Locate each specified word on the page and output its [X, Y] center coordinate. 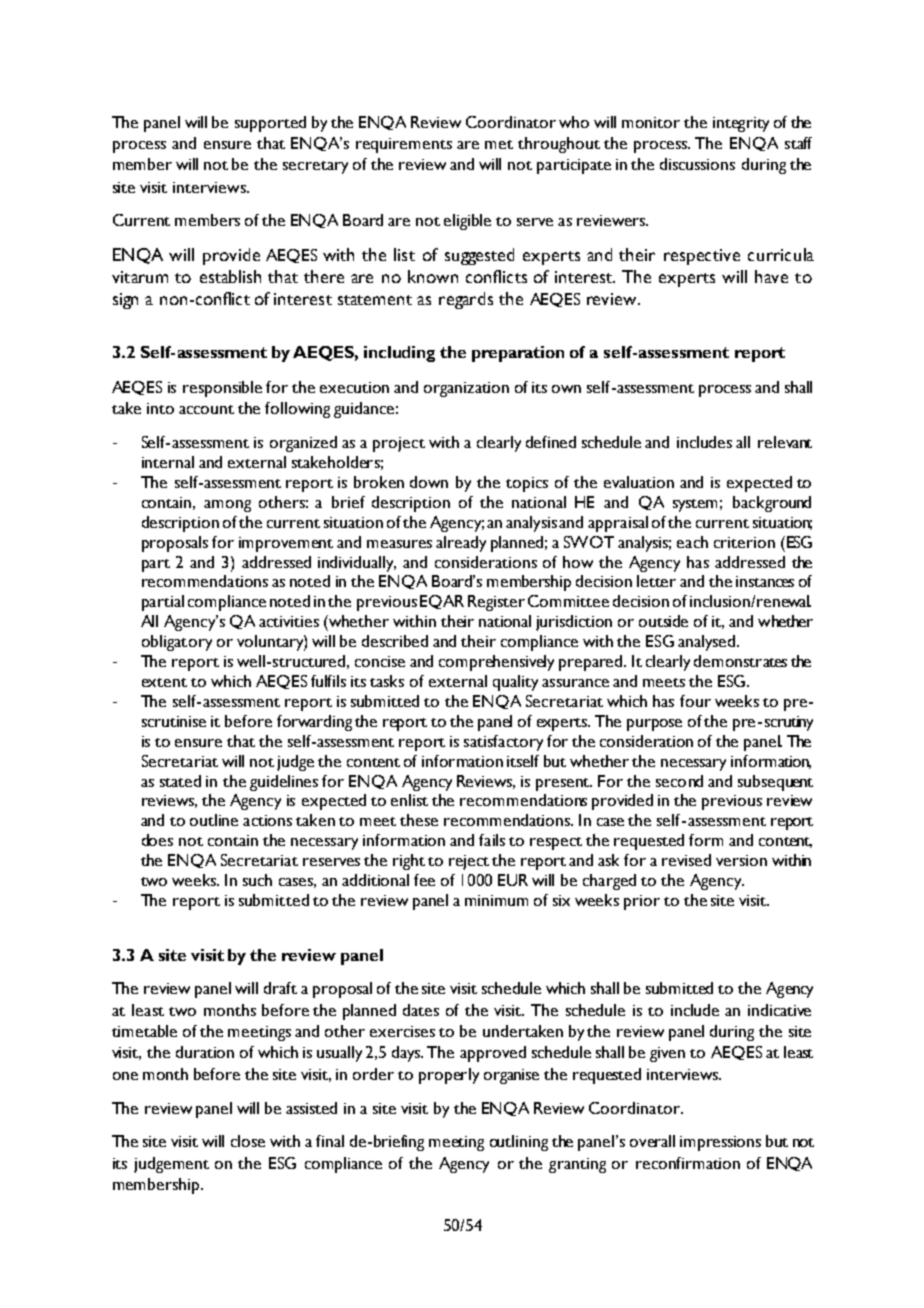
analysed [708, 643]
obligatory [177, 643]
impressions [720, 1143]
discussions [697, 164]
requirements [404, 145]
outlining [519, 1143]
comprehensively [496, 663]
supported [270, 124]
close [248, 1141]
